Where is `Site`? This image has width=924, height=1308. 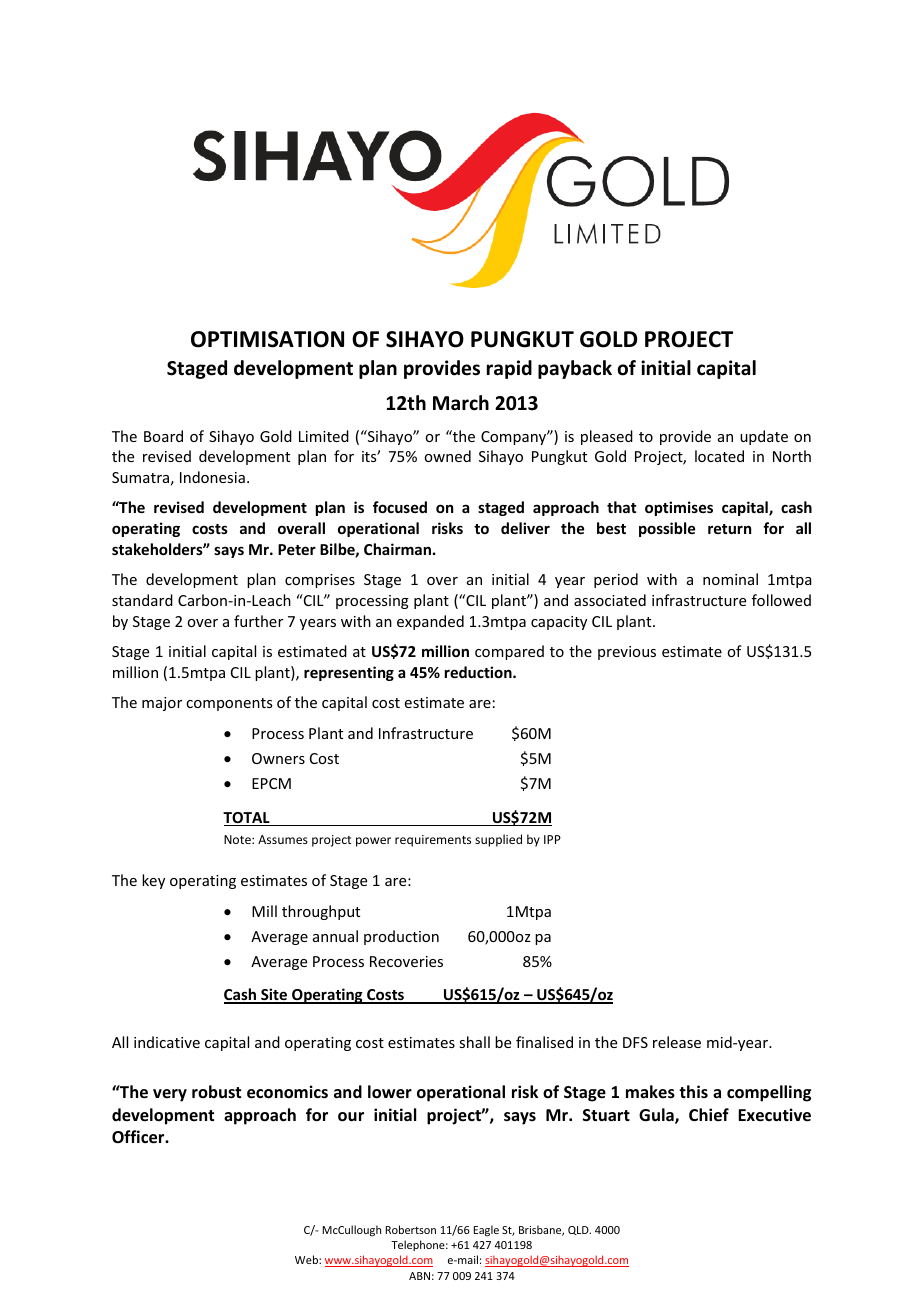
Site is located at coordinates (274, 995).
